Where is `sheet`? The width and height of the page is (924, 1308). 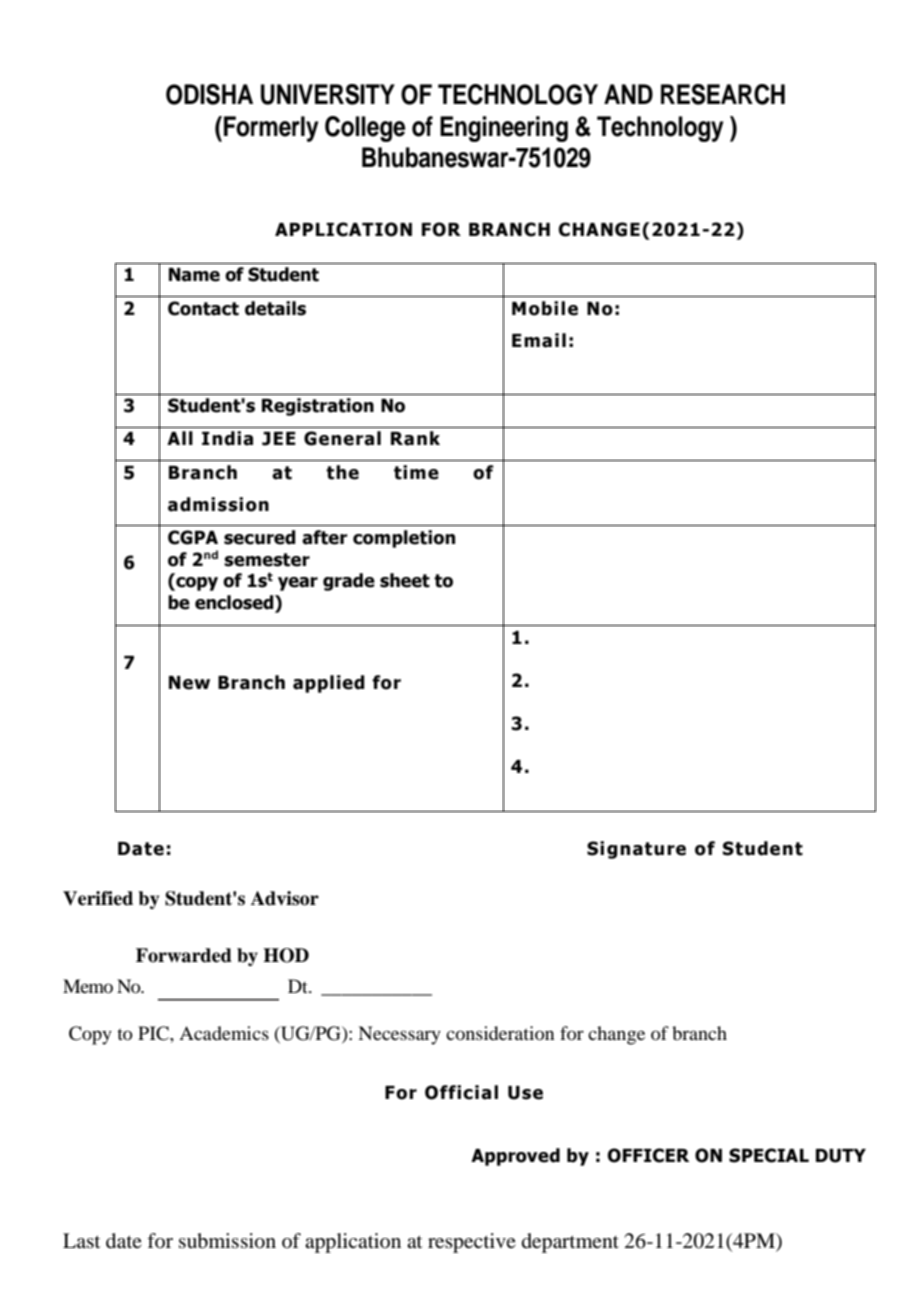
sheet is located at coordinates (405, 580).
